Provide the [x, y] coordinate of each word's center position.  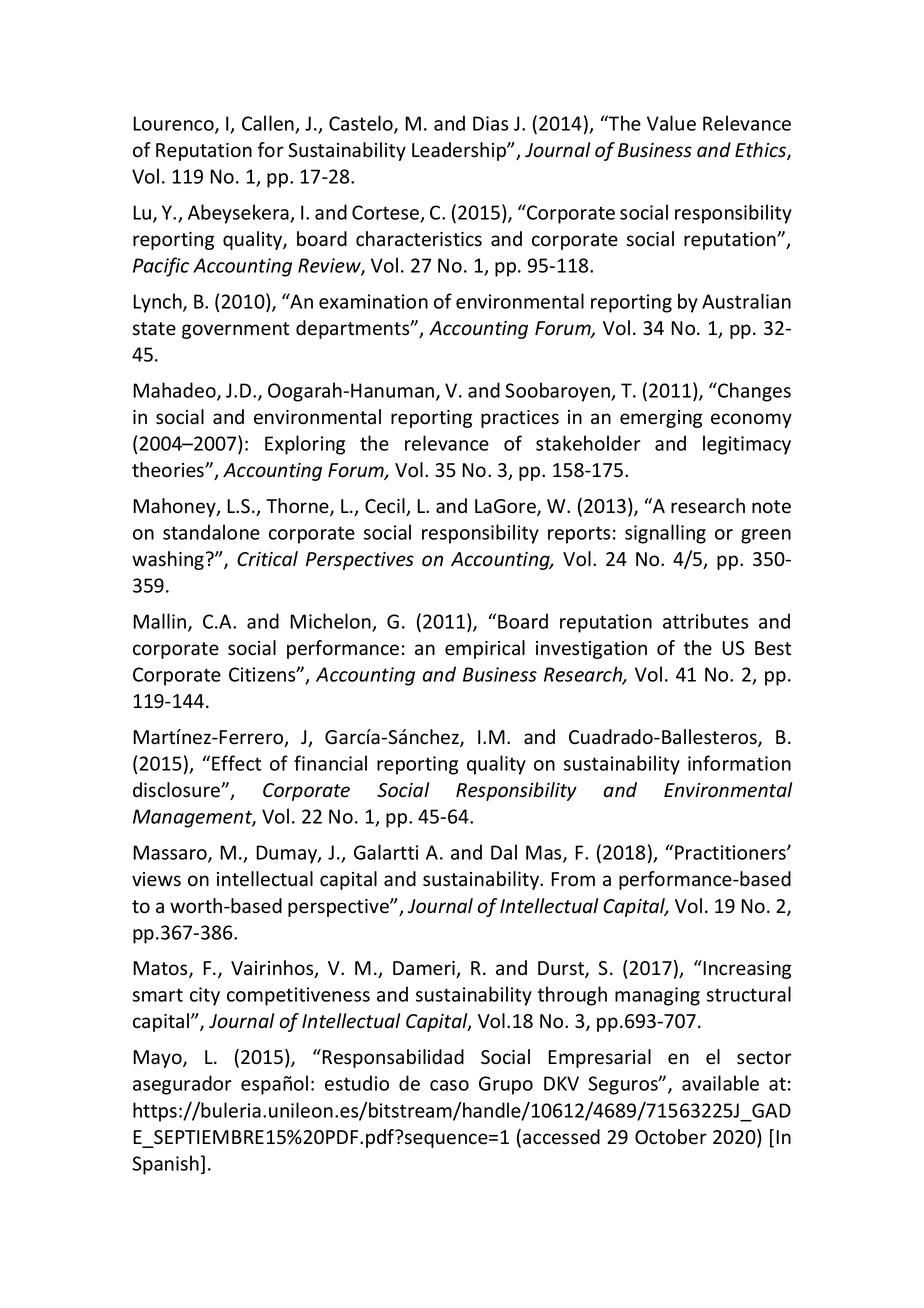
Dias [490, 123]
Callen [269, 124]
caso [449, 1085]
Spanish [165, 1165]
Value [671, 123]
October [671, 1137]
